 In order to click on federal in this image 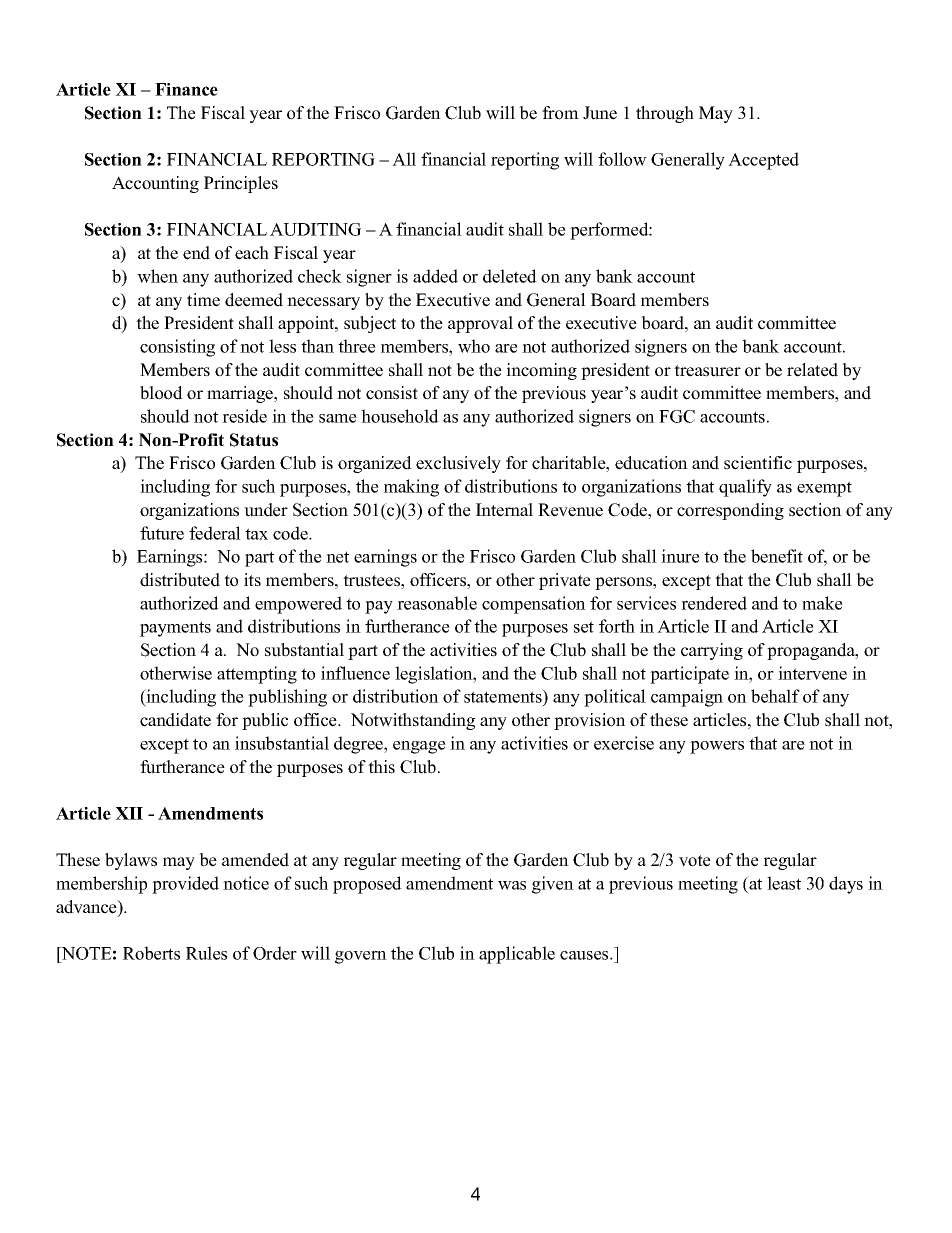, I will do `click(215, 533)`.
